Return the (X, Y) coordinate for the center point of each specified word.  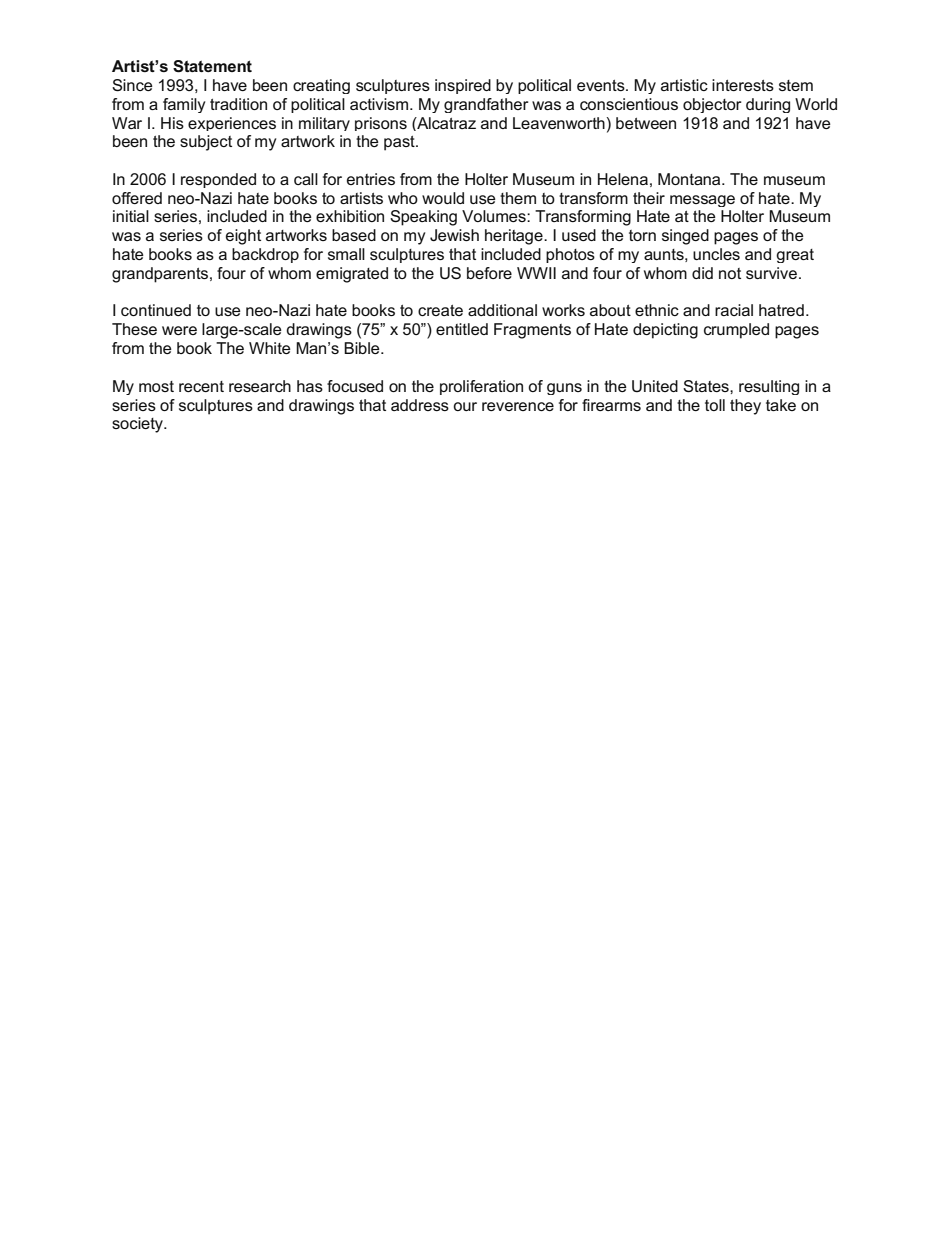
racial (734, 310)
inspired (463, 86)
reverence (518, 406)
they (745, 407)
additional (502, 310)
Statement (212, 66)
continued (156, 310)
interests (743, 85)
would (443, 198)
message (702, 201)
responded (218, 180)
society (138, 425)
